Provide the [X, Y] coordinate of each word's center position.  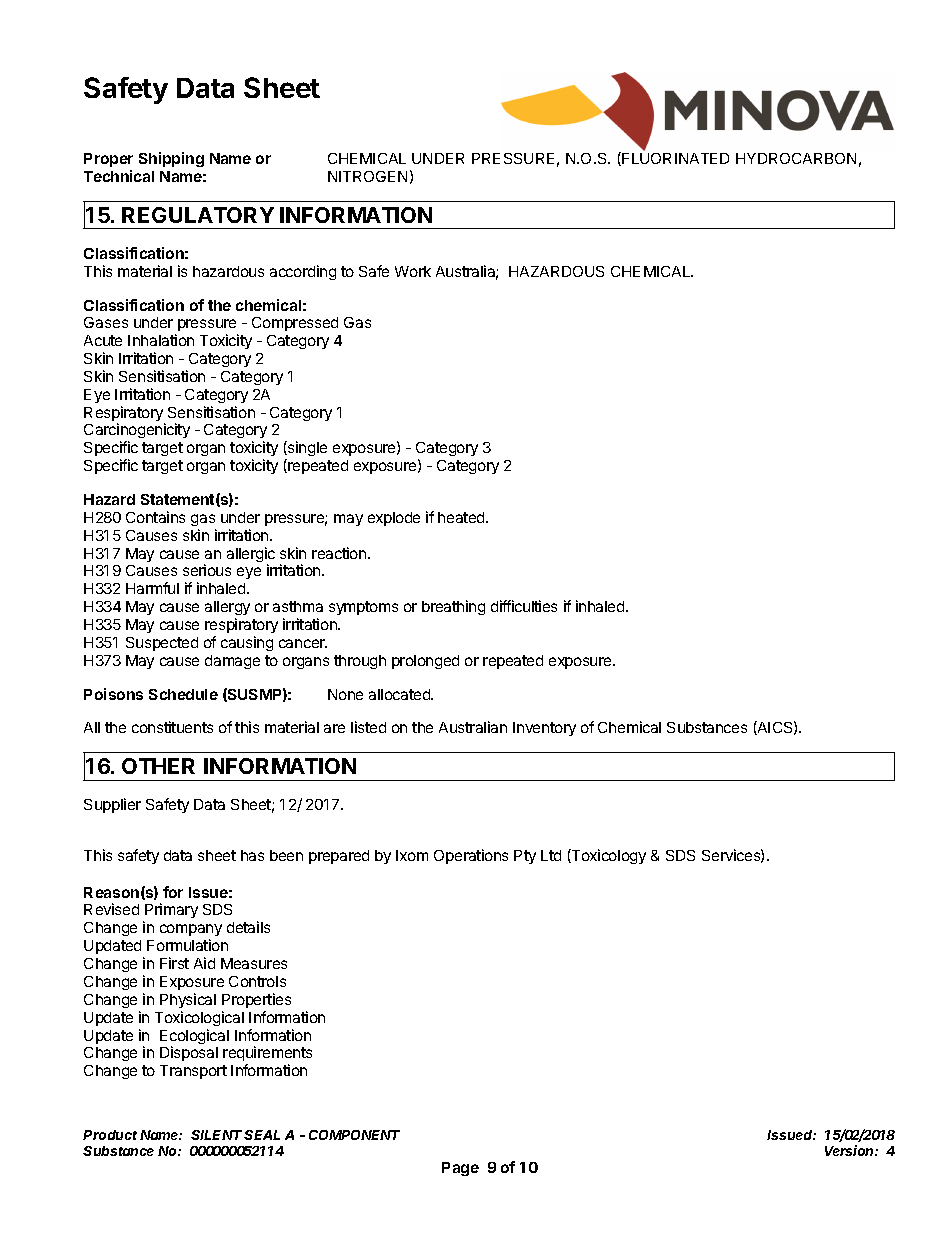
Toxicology [608, 856]
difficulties [524, 606]
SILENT [216, 1135]
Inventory [544, 729]
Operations [471, 856]
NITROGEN [367, 176]
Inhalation [161, 340]
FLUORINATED [674, 159]
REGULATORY [198, 215]
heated [462, 517]
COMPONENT [354, 1135]
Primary [171, 910]
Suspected [162, 644]
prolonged [425, 662]
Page [460, 1169]
